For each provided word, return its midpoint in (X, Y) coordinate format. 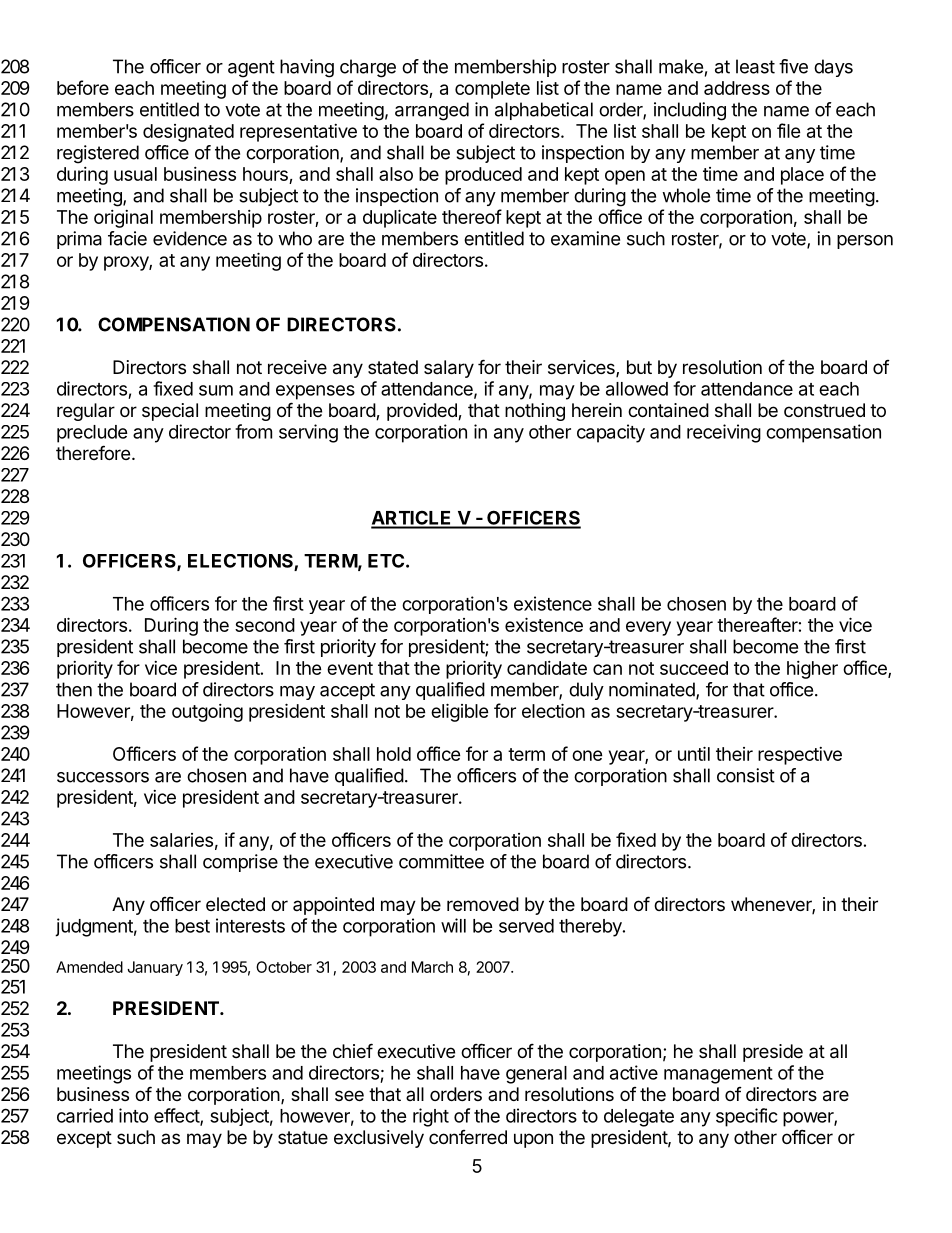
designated (188, 133)
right (431, 1117)
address (737, 88)
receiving (724, 433)
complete (492, 90)
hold (394, 754)
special (170, 412)
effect (177, 1116)
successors (103, 777)
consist (746, 775)
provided (423, 412)
